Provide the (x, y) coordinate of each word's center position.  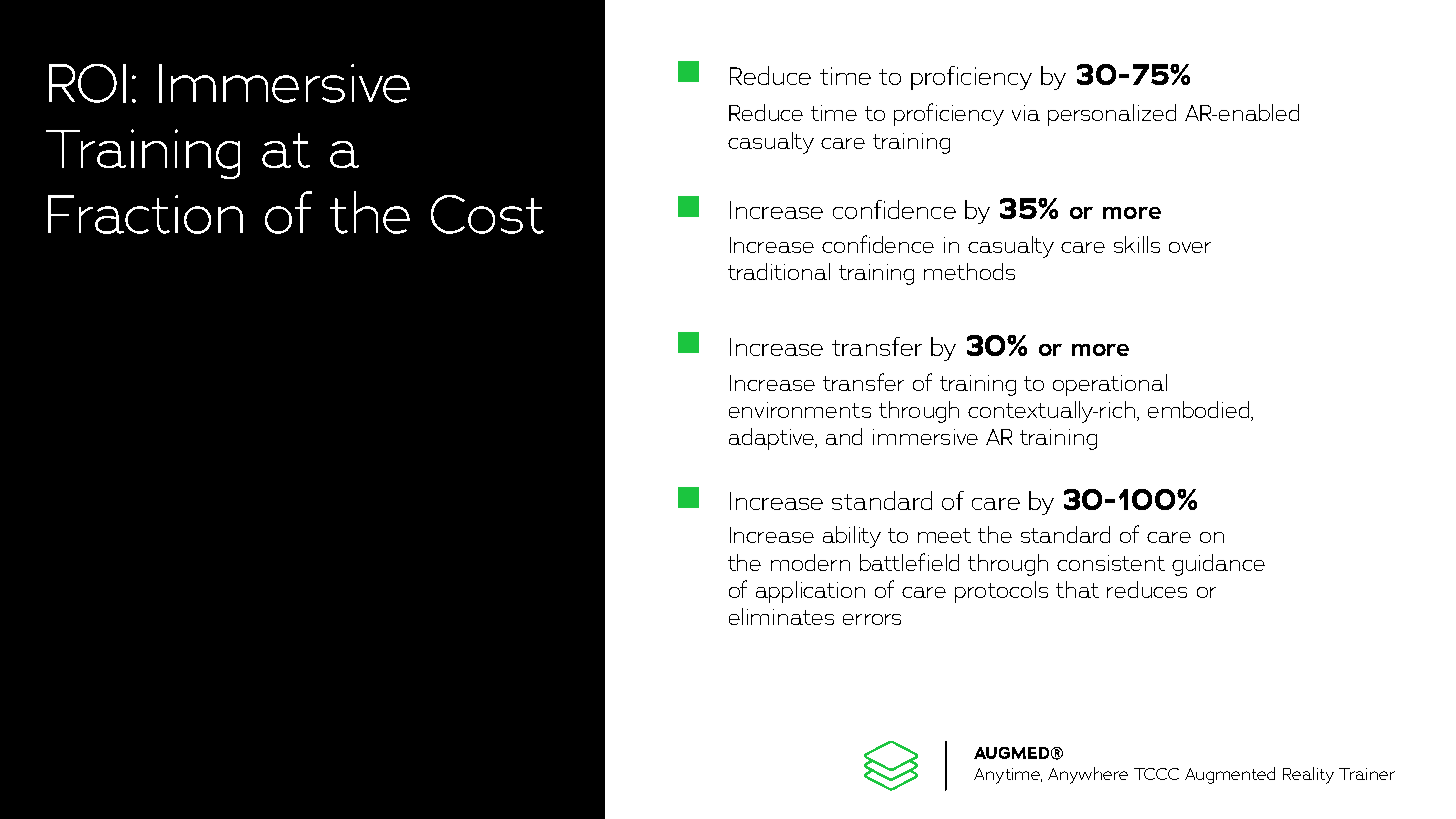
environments (800, 410)
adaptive (773, 439)
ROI (87, 83)
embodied (1200, 411)
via (1026, 113)
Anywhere (1088, 775)
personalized (1112, 115)
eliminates (781, 616)
